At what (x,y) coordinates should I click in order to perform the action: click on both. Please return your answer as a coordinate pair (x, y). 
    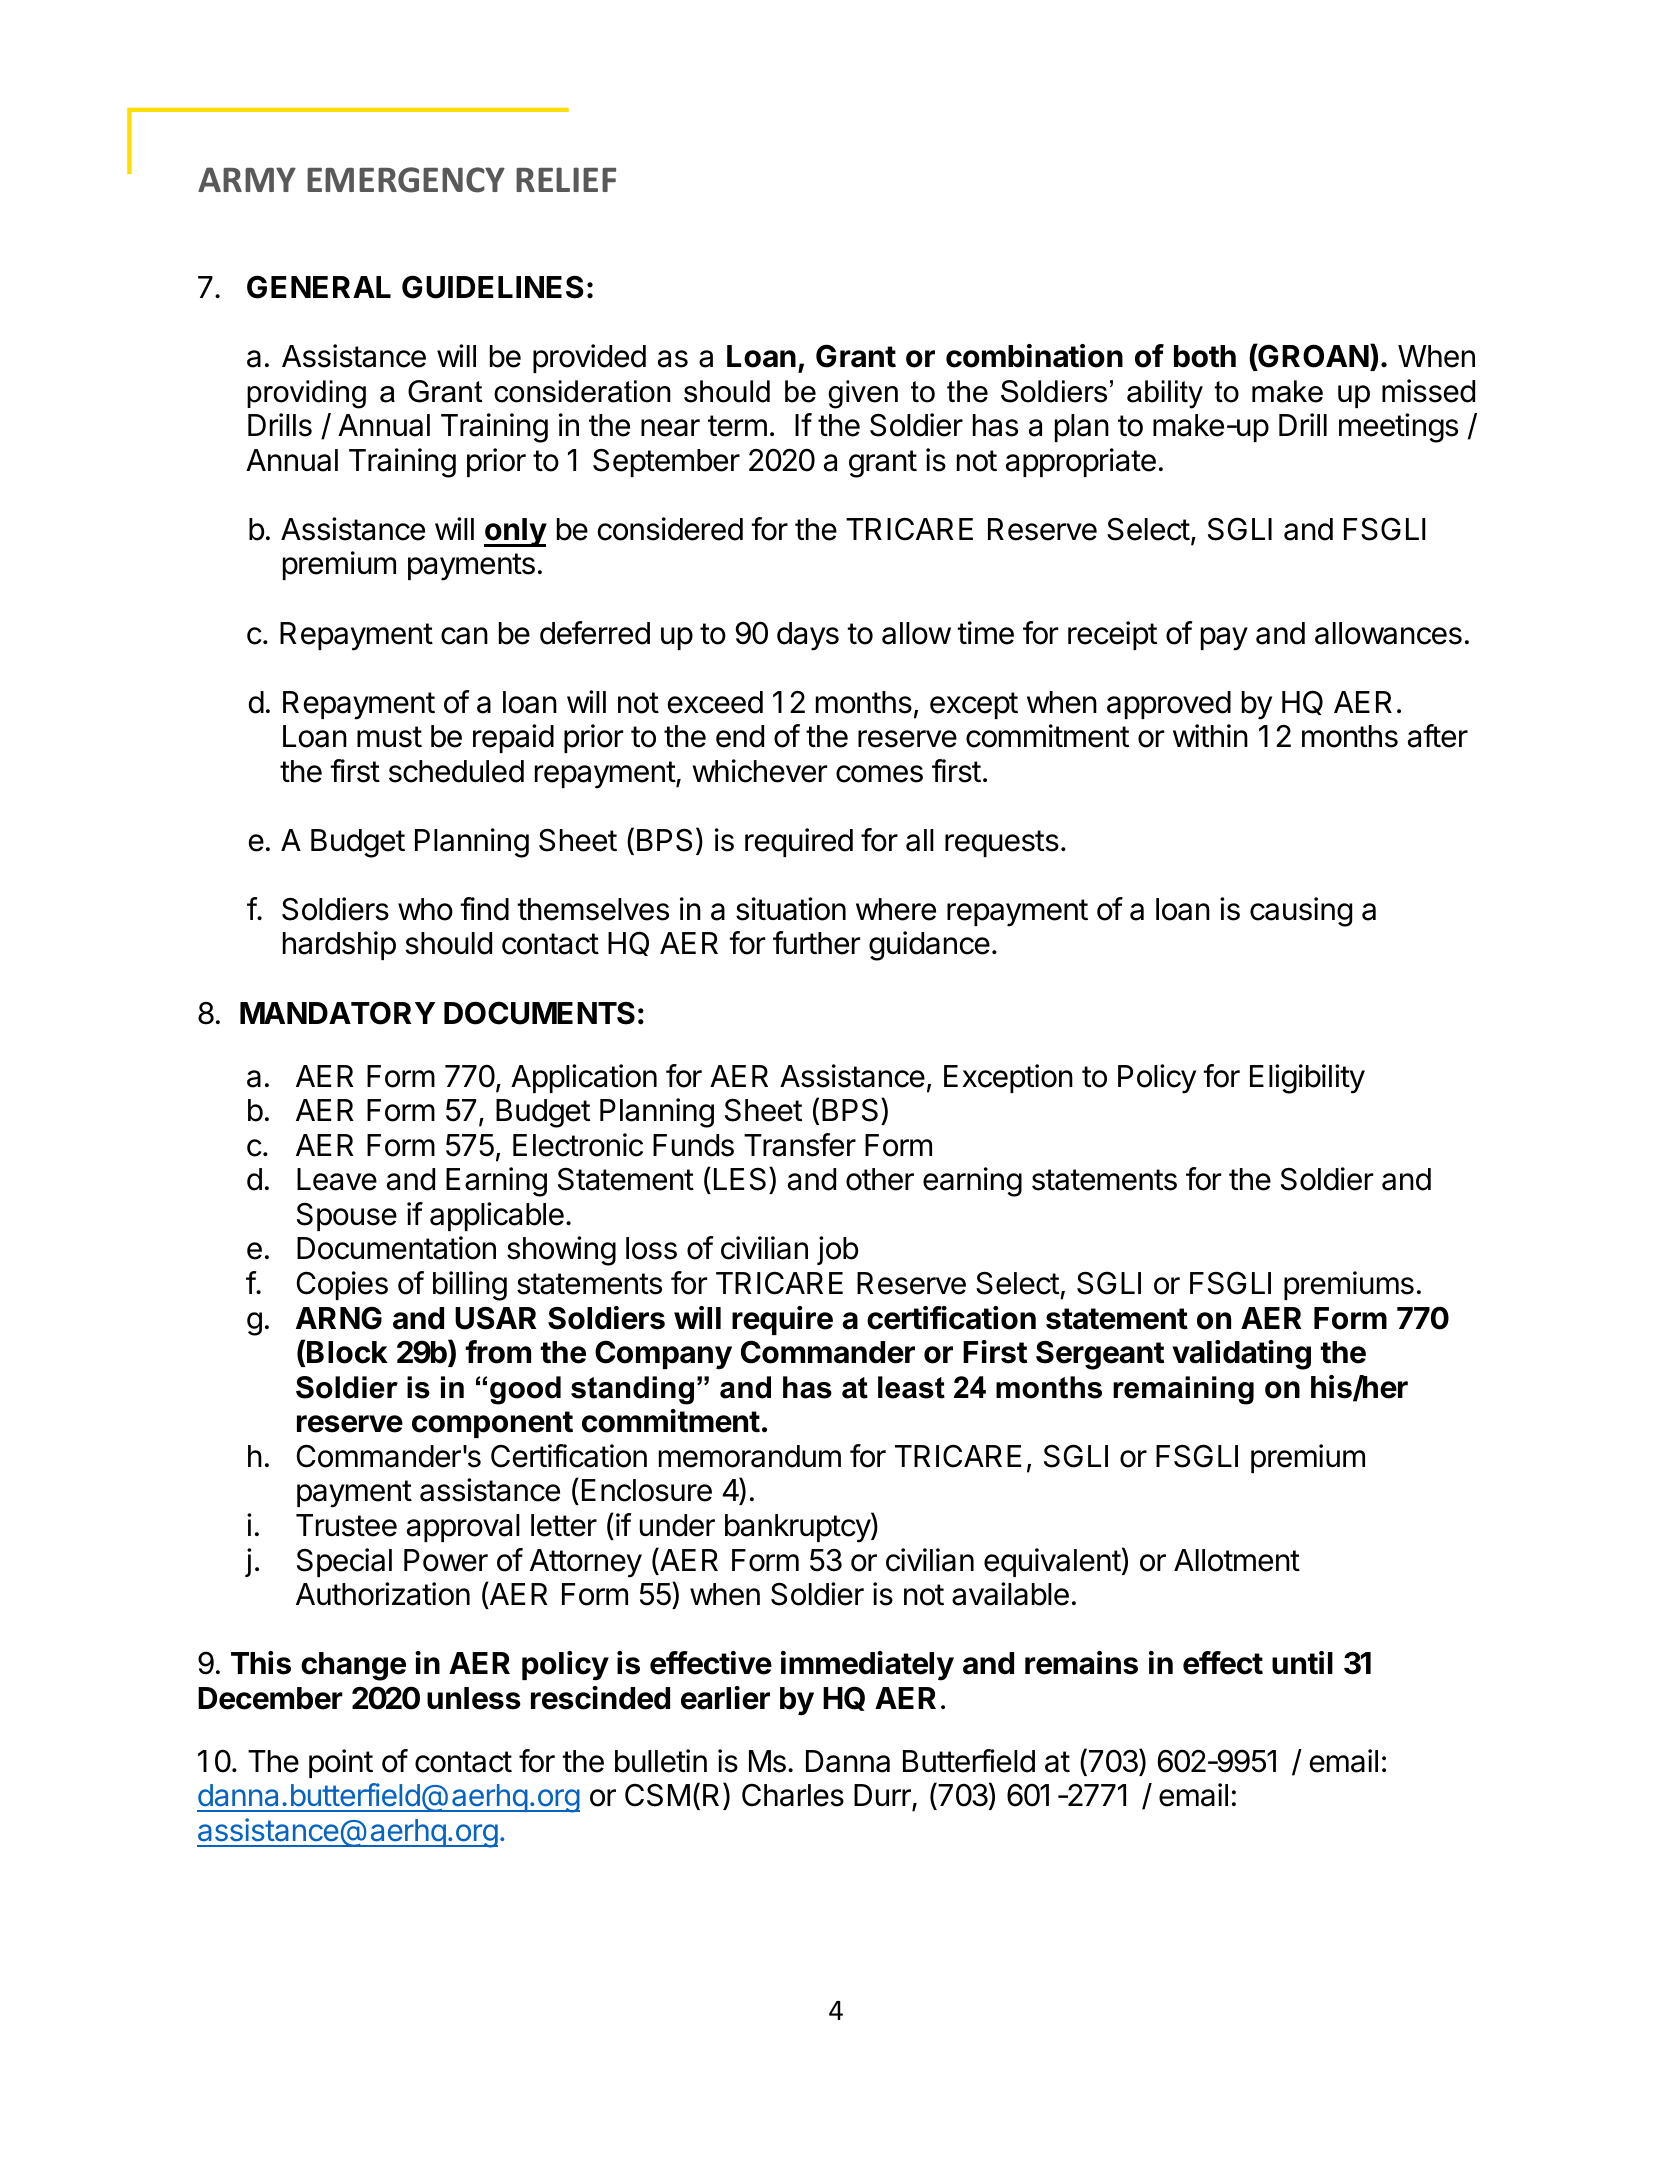
    Looking at the image, I should click on (1205, 356).
